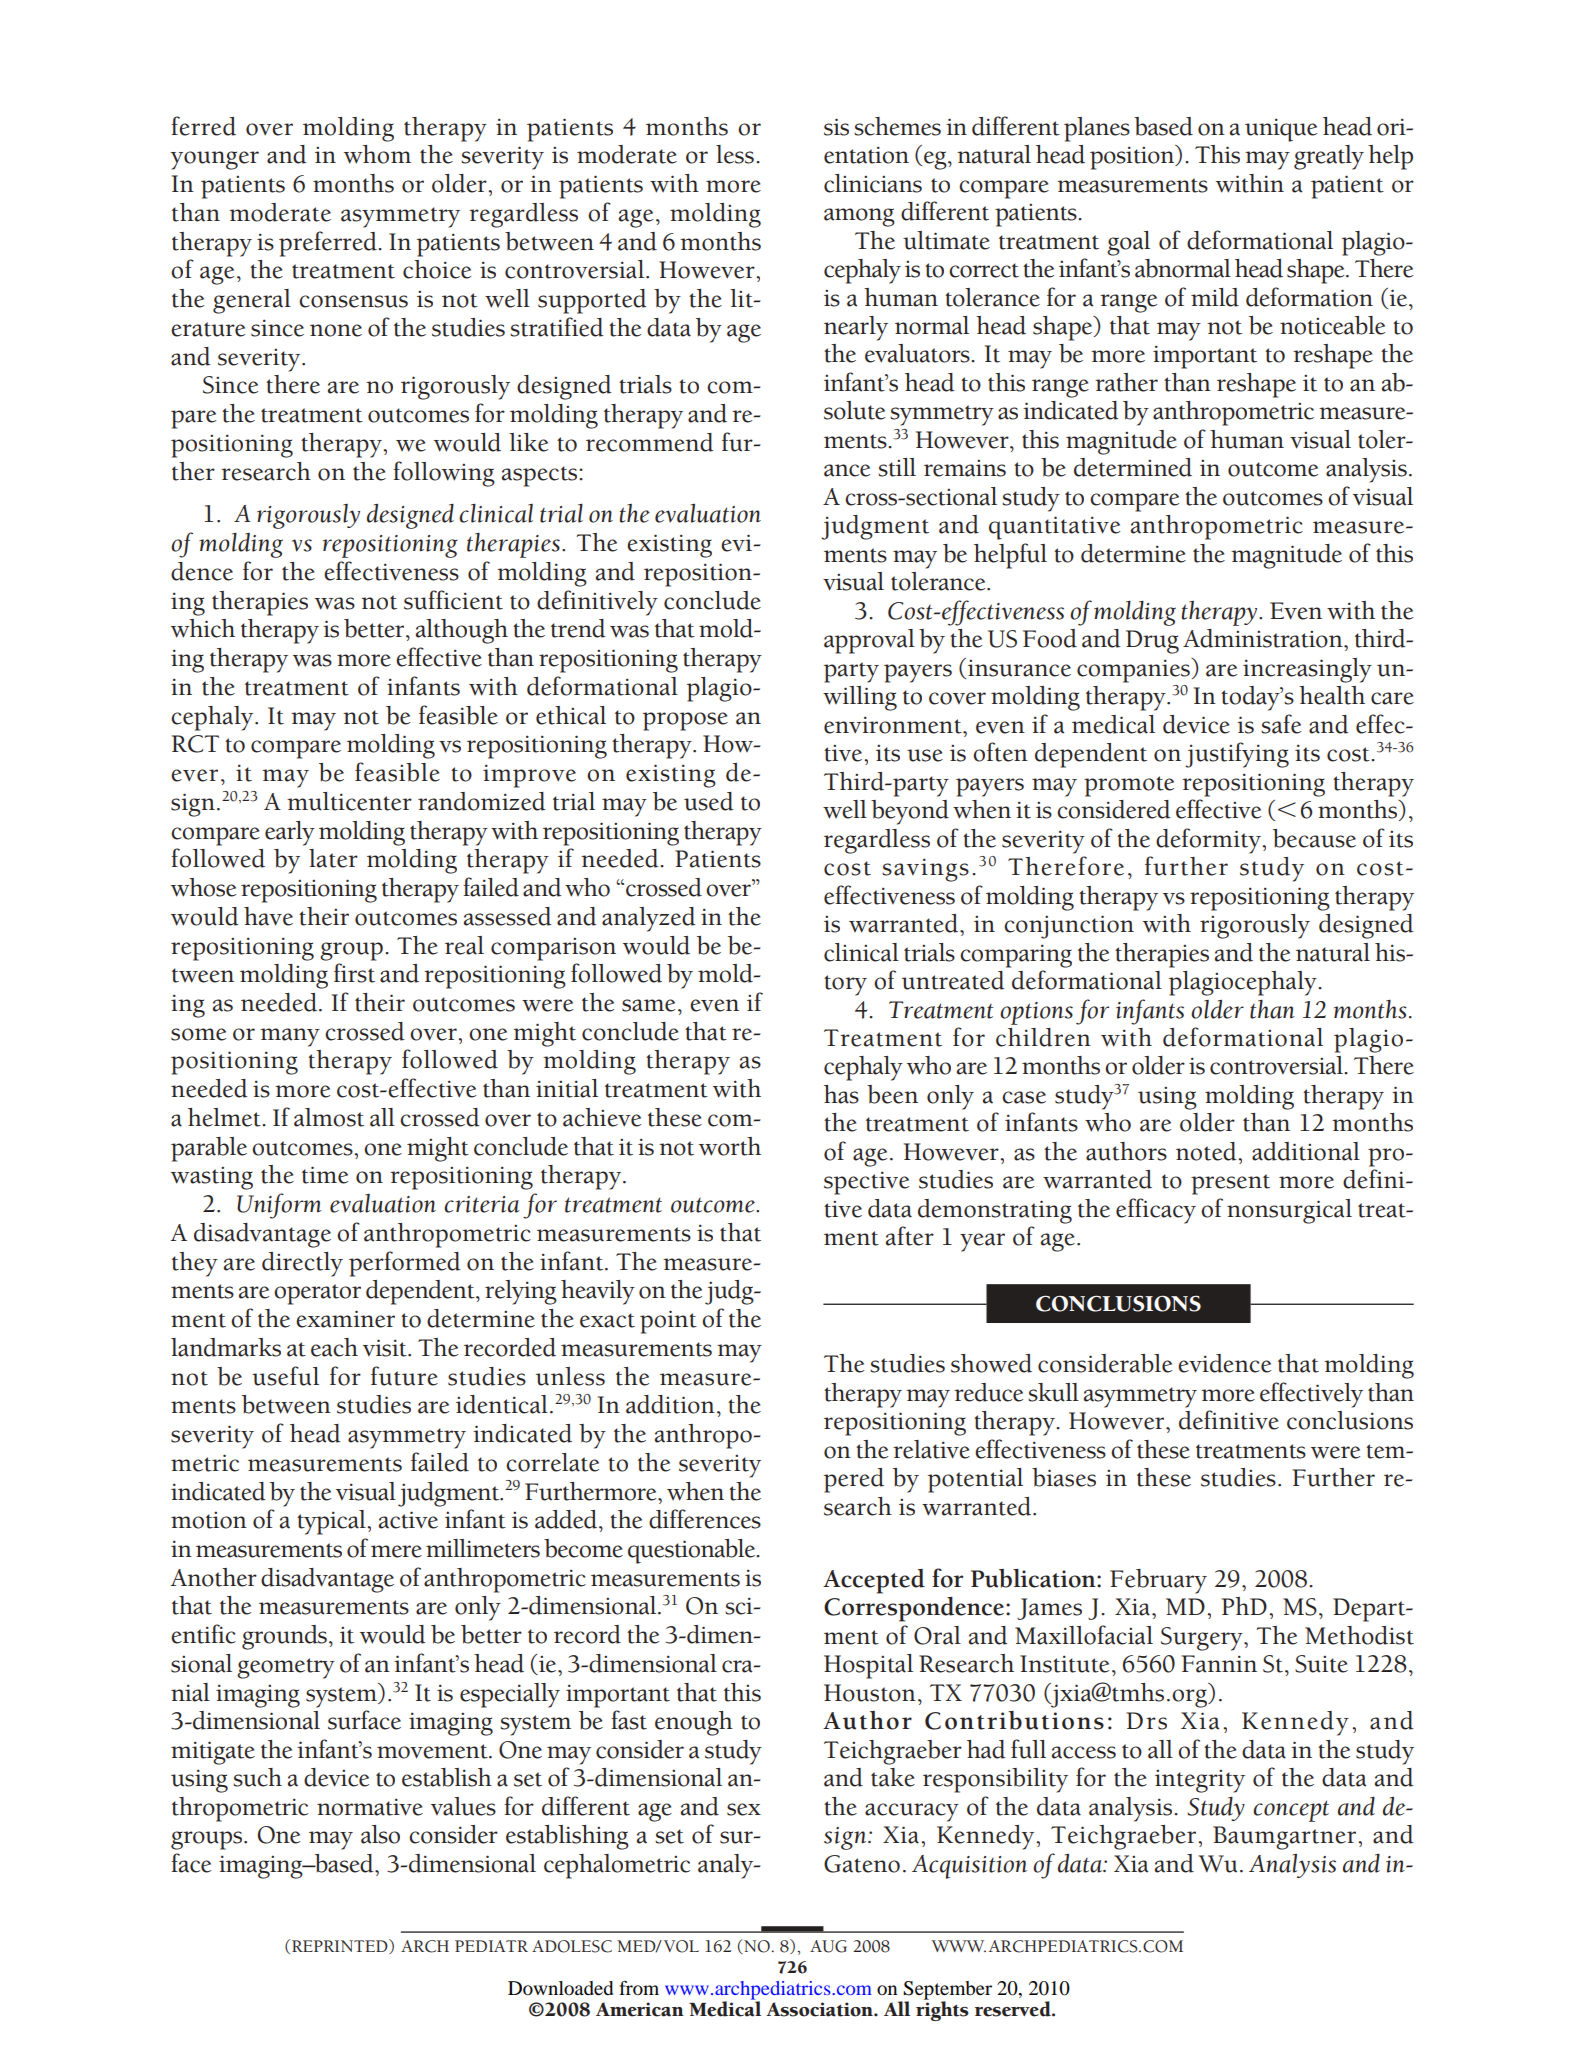  I want to click on among, so click(859, 217).
